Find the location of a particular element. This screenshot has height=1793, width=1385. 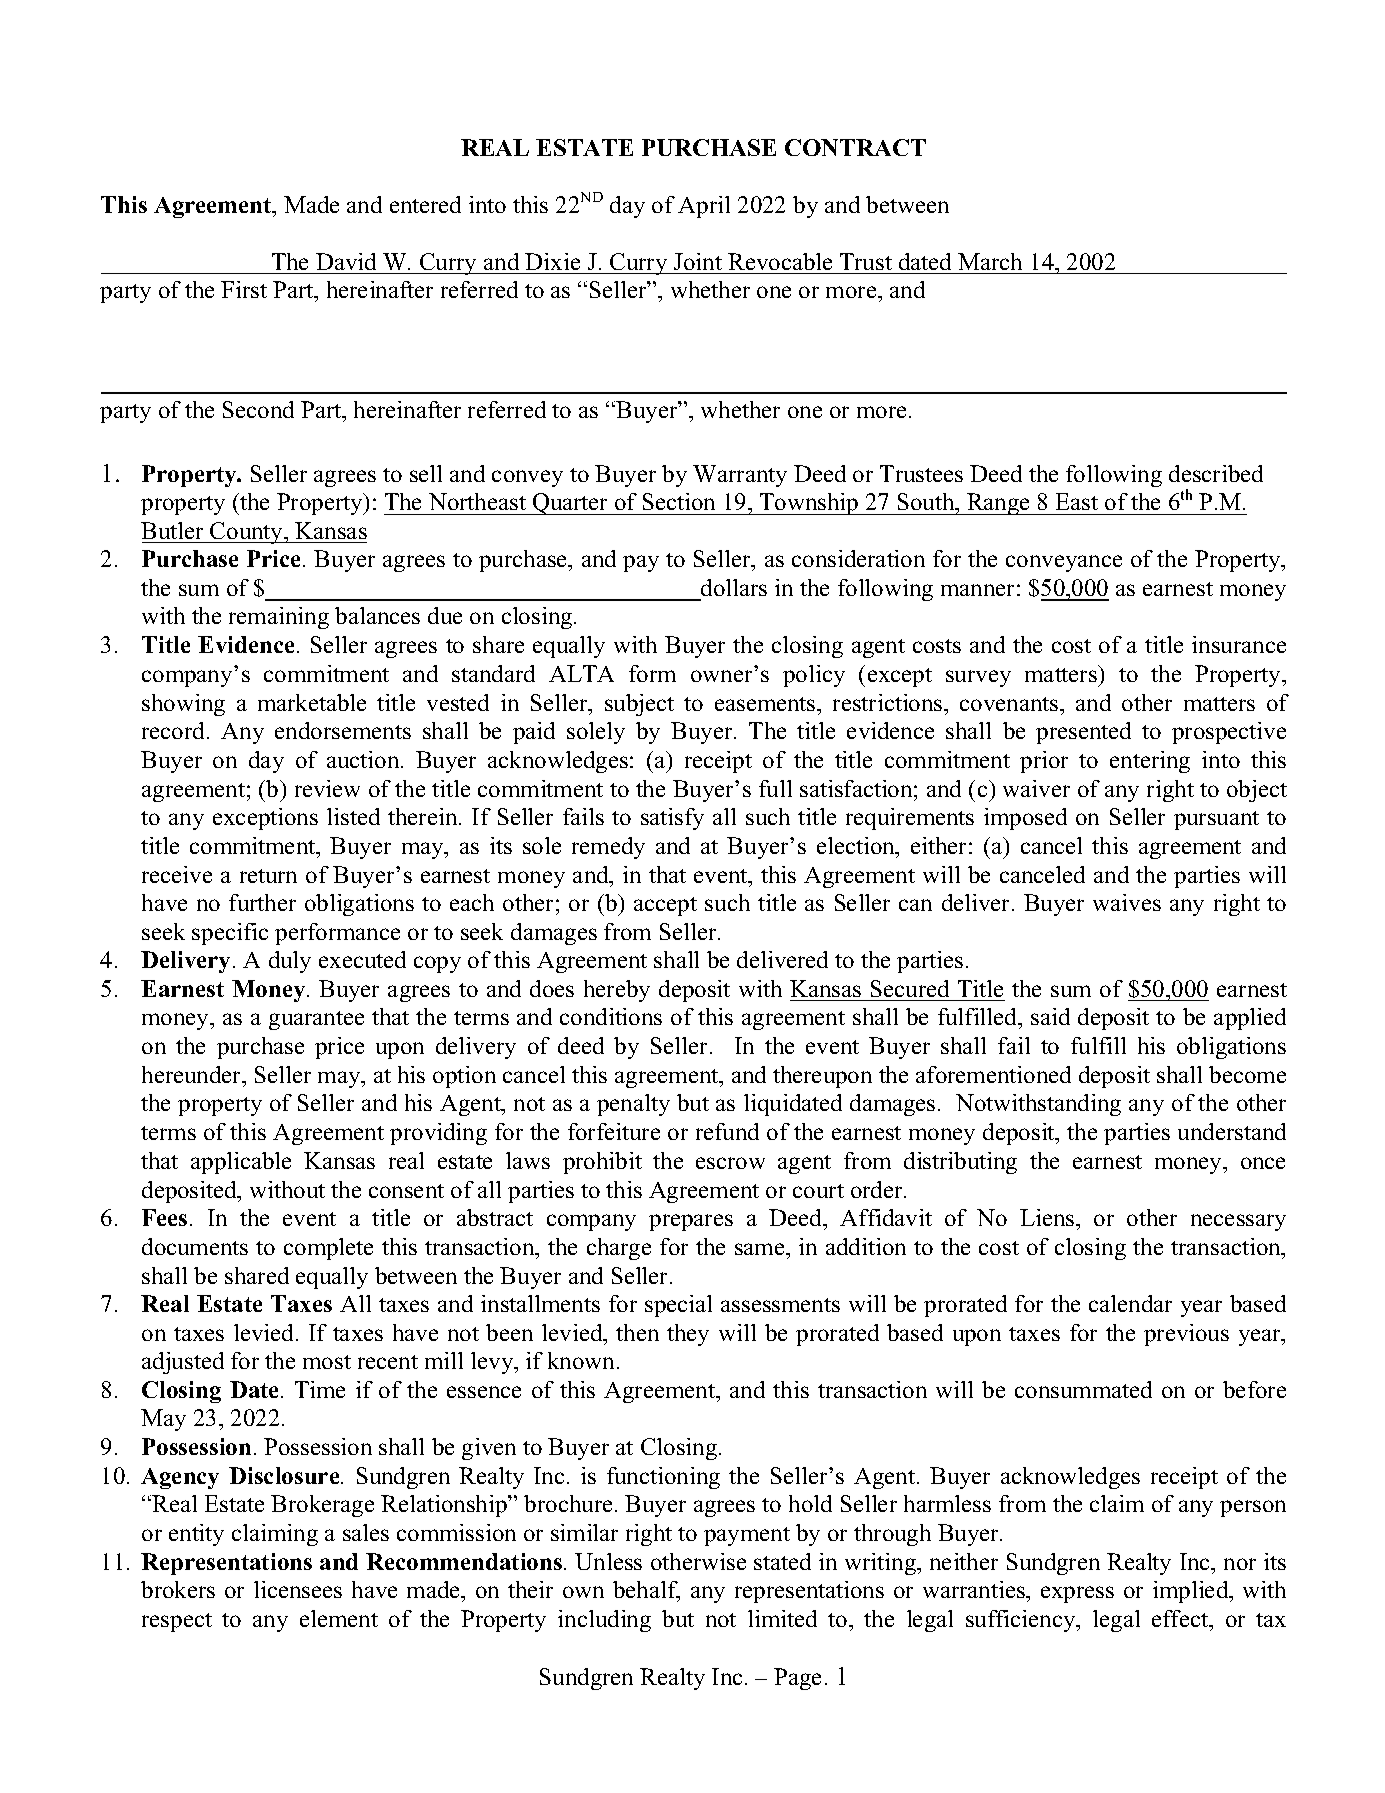

limited is located at coordinates (782, 1618).
